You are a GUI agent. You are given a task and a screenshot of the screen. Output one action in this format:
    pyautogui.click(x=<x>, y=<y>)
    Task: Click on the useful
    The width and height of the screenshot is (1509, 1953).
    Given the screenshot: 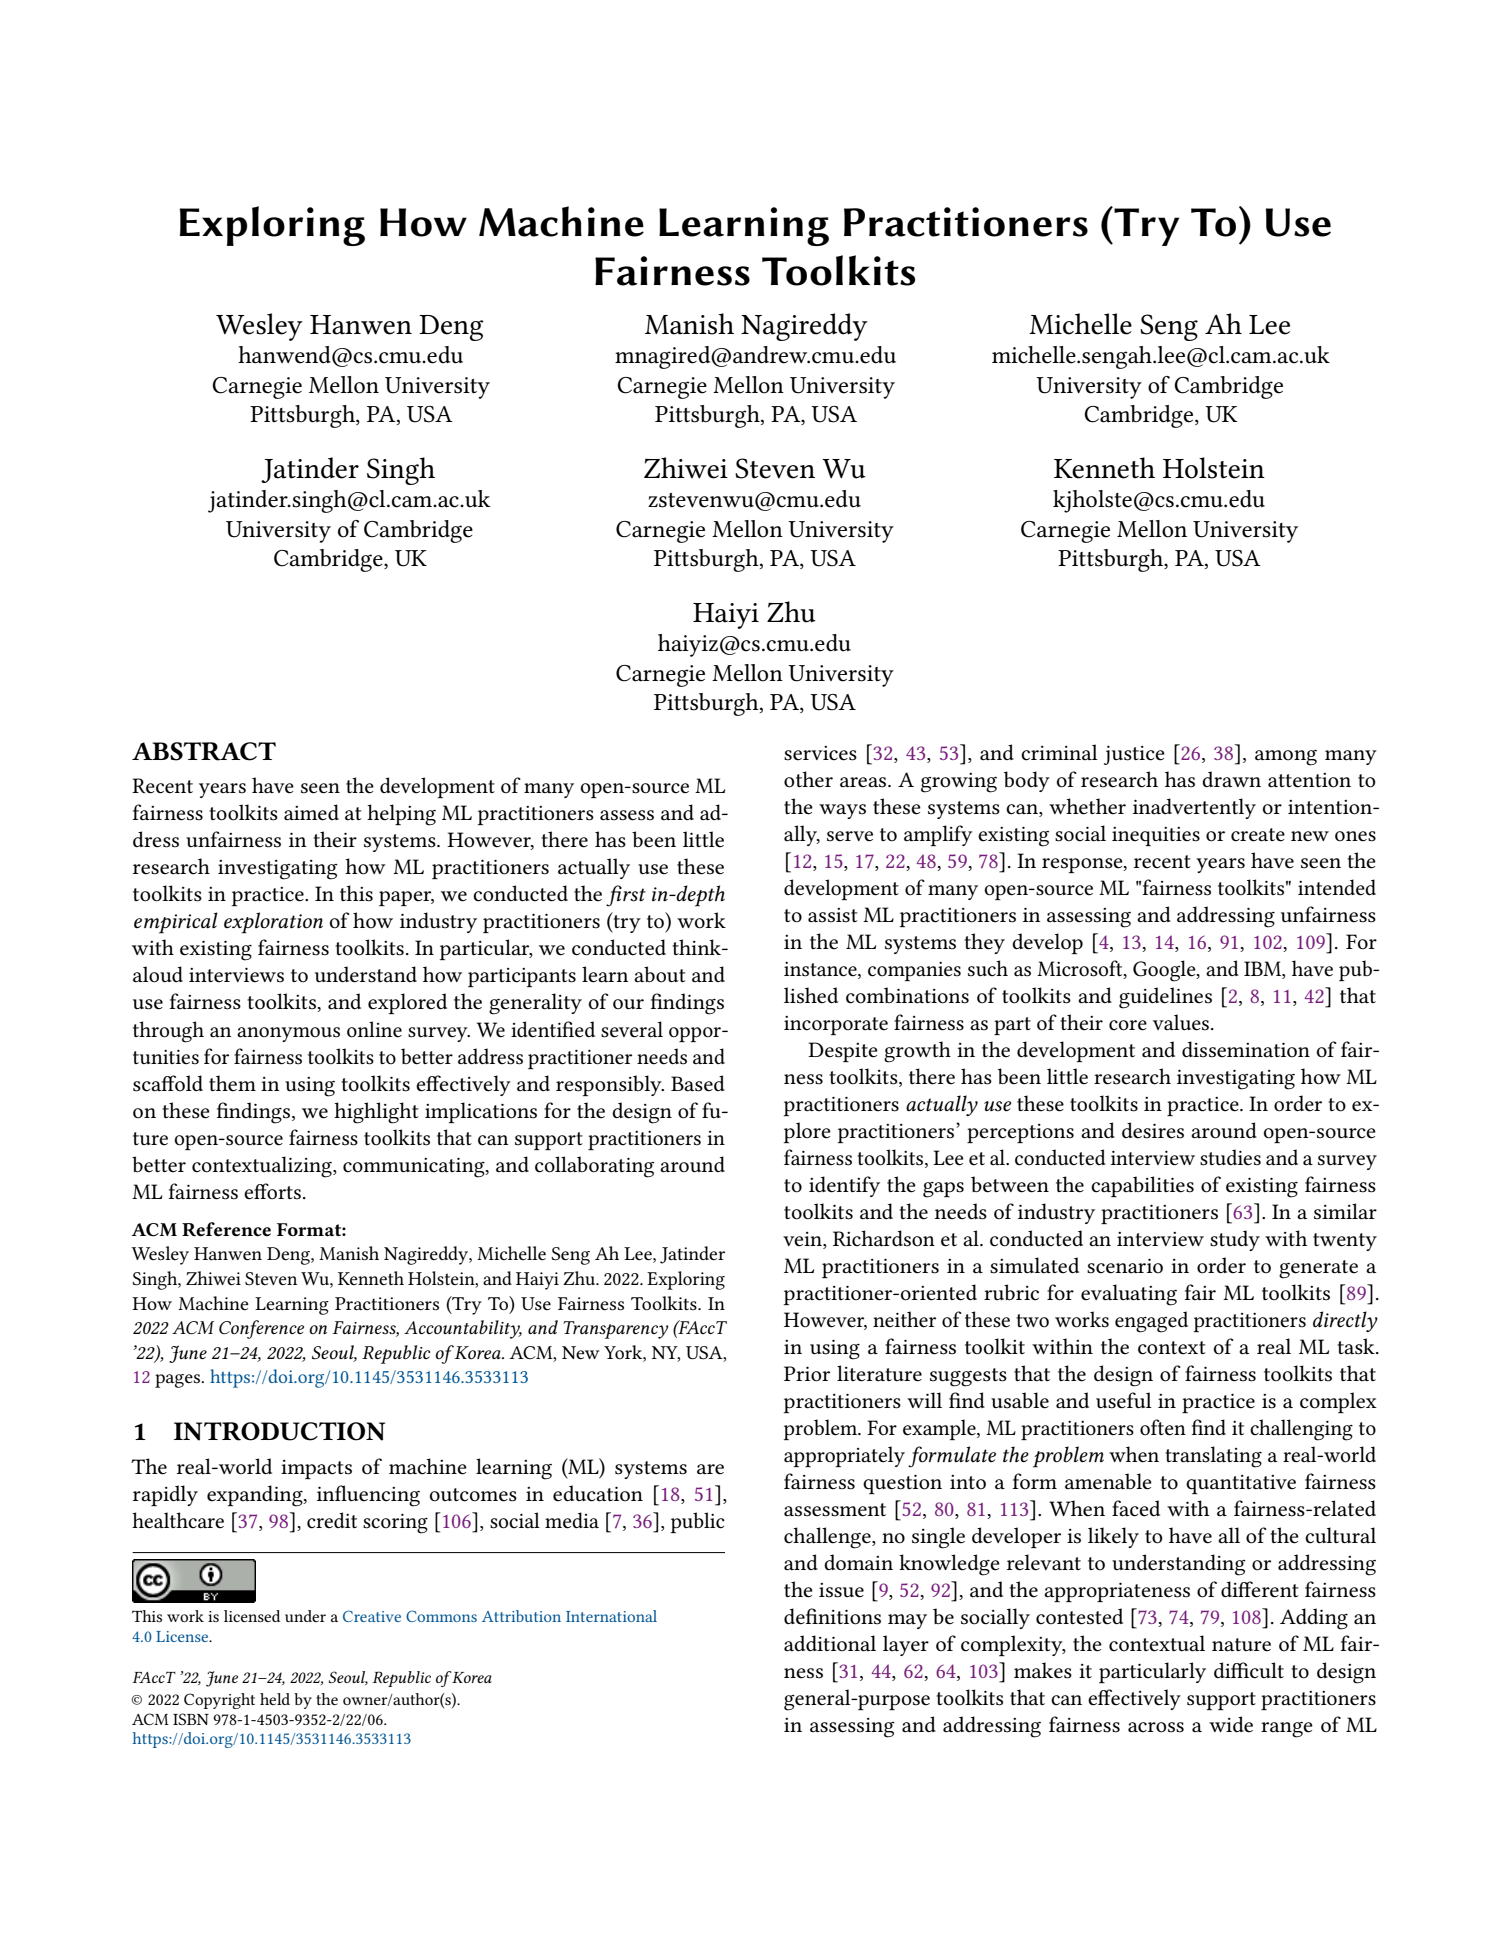 What is the action you would take?
    pyautogui.click(x=1124, y=1400)
